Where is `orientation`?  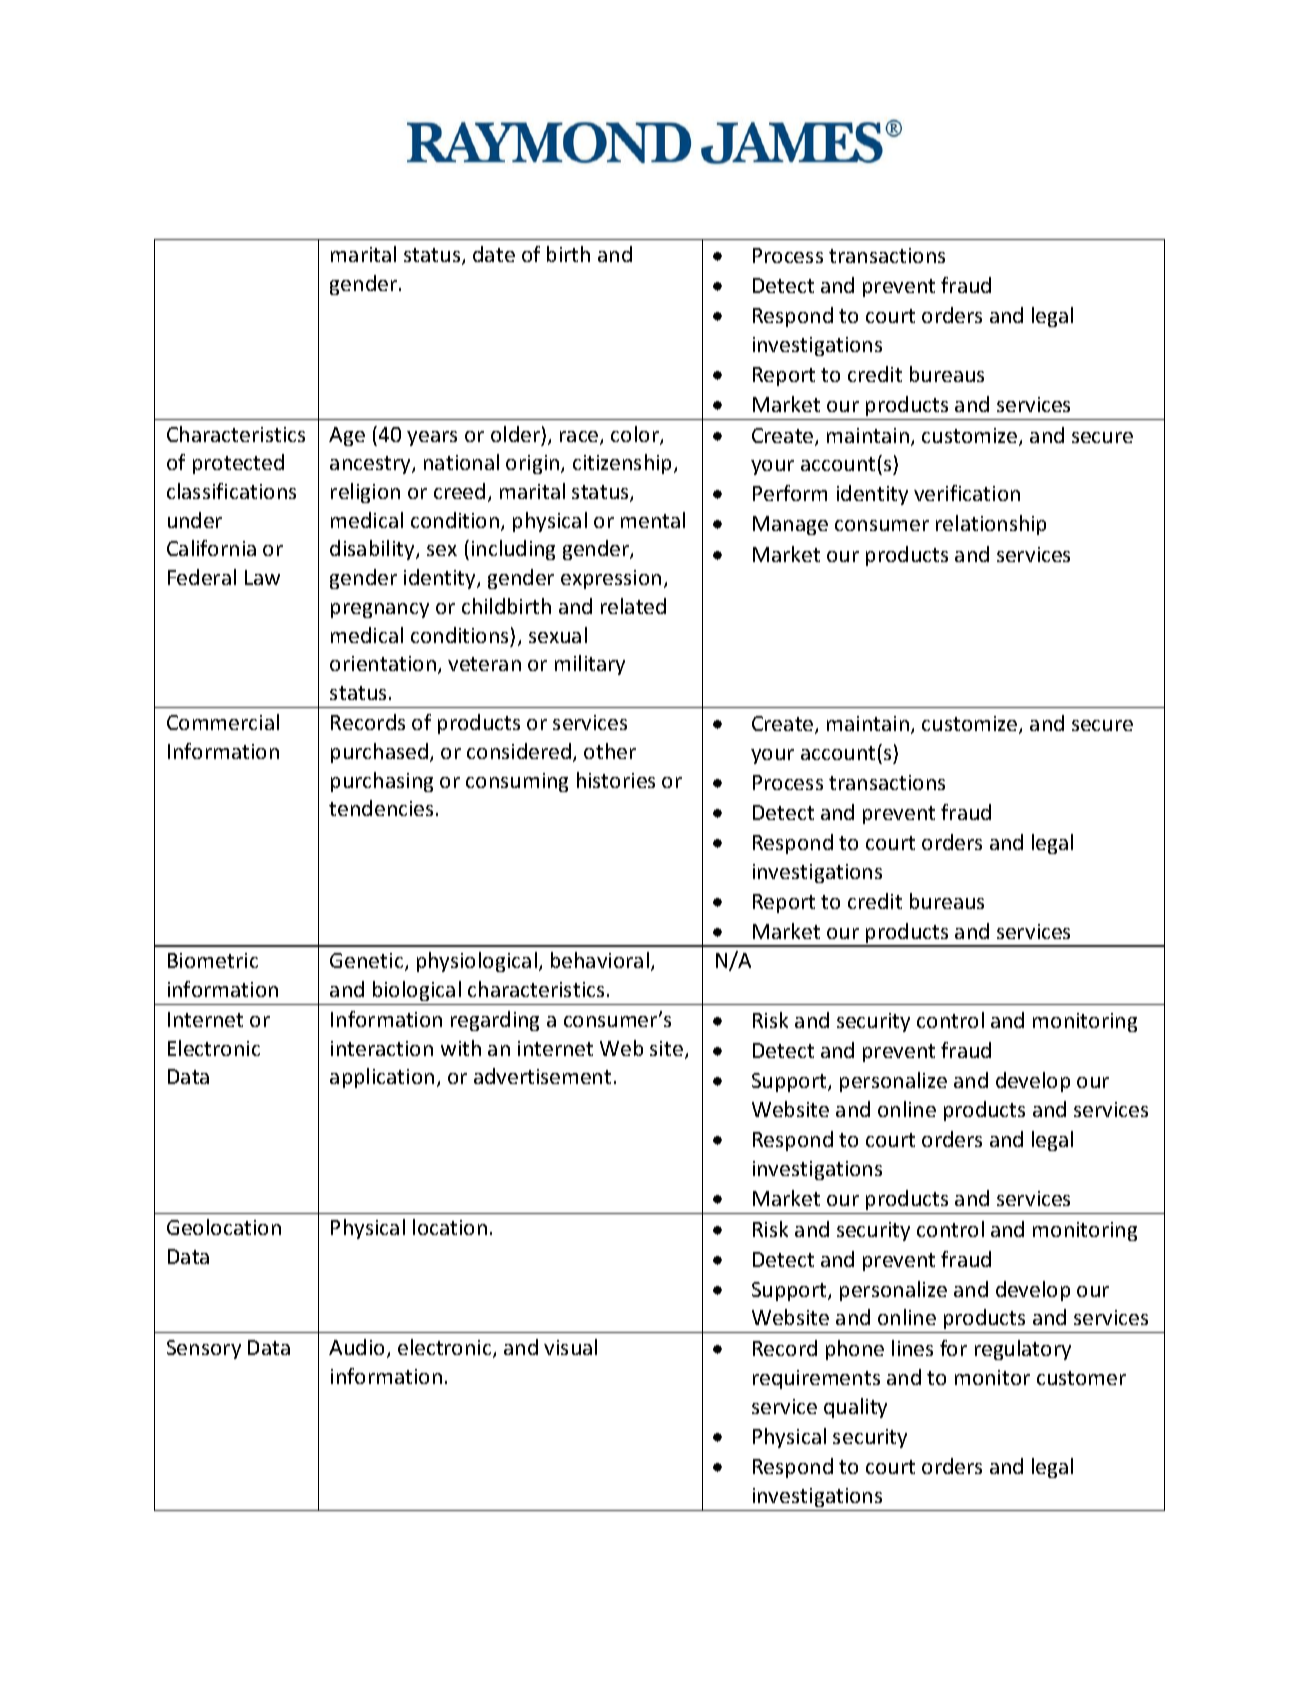 orientation is located at coordinates (383, 663).
